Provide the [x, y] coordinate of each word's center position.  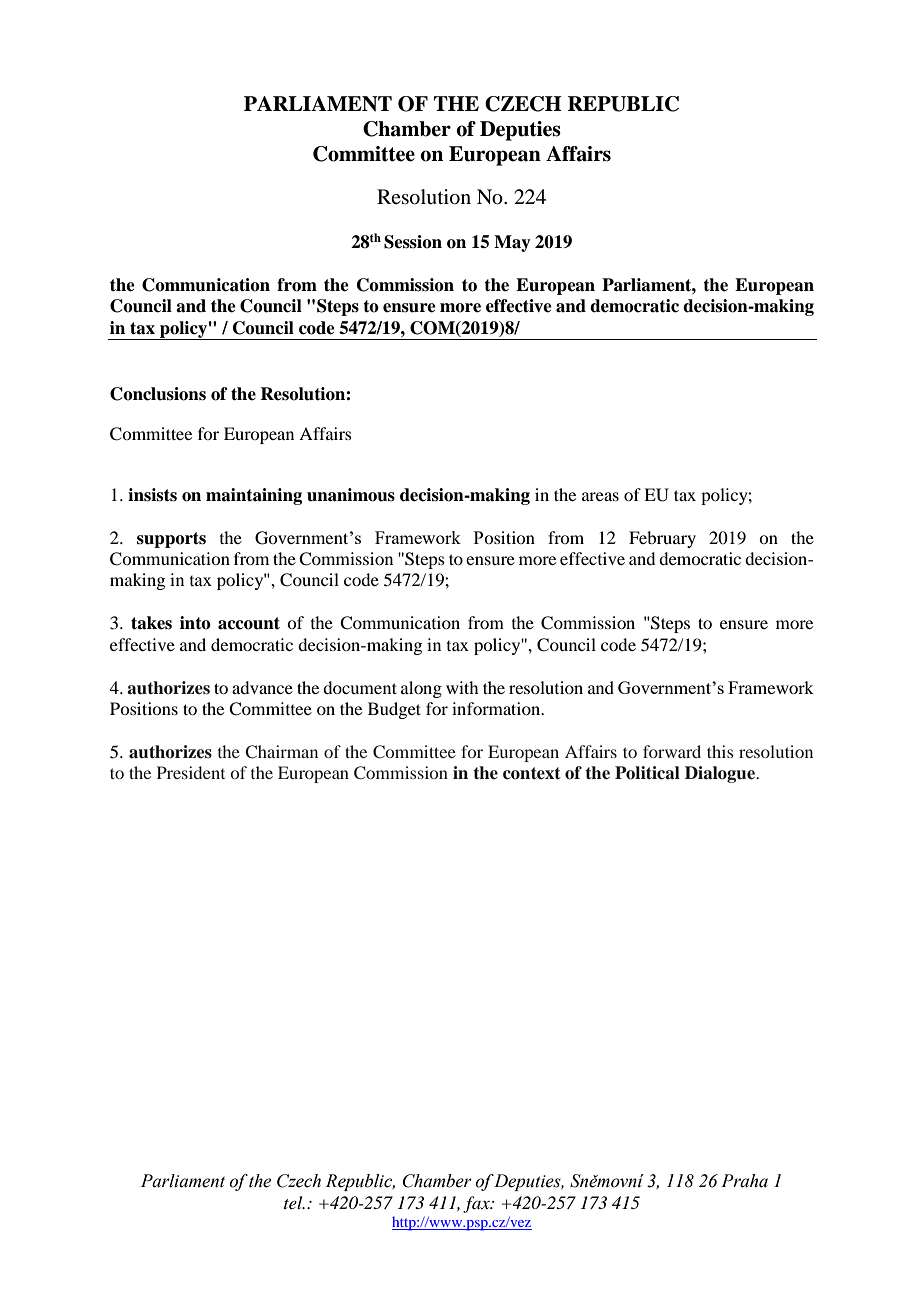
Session [413, 242]
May [512, 243]
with [462, 687]
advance [262, 687]
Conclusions [158, 394]
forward [672, 751]
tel [294, 1202]
